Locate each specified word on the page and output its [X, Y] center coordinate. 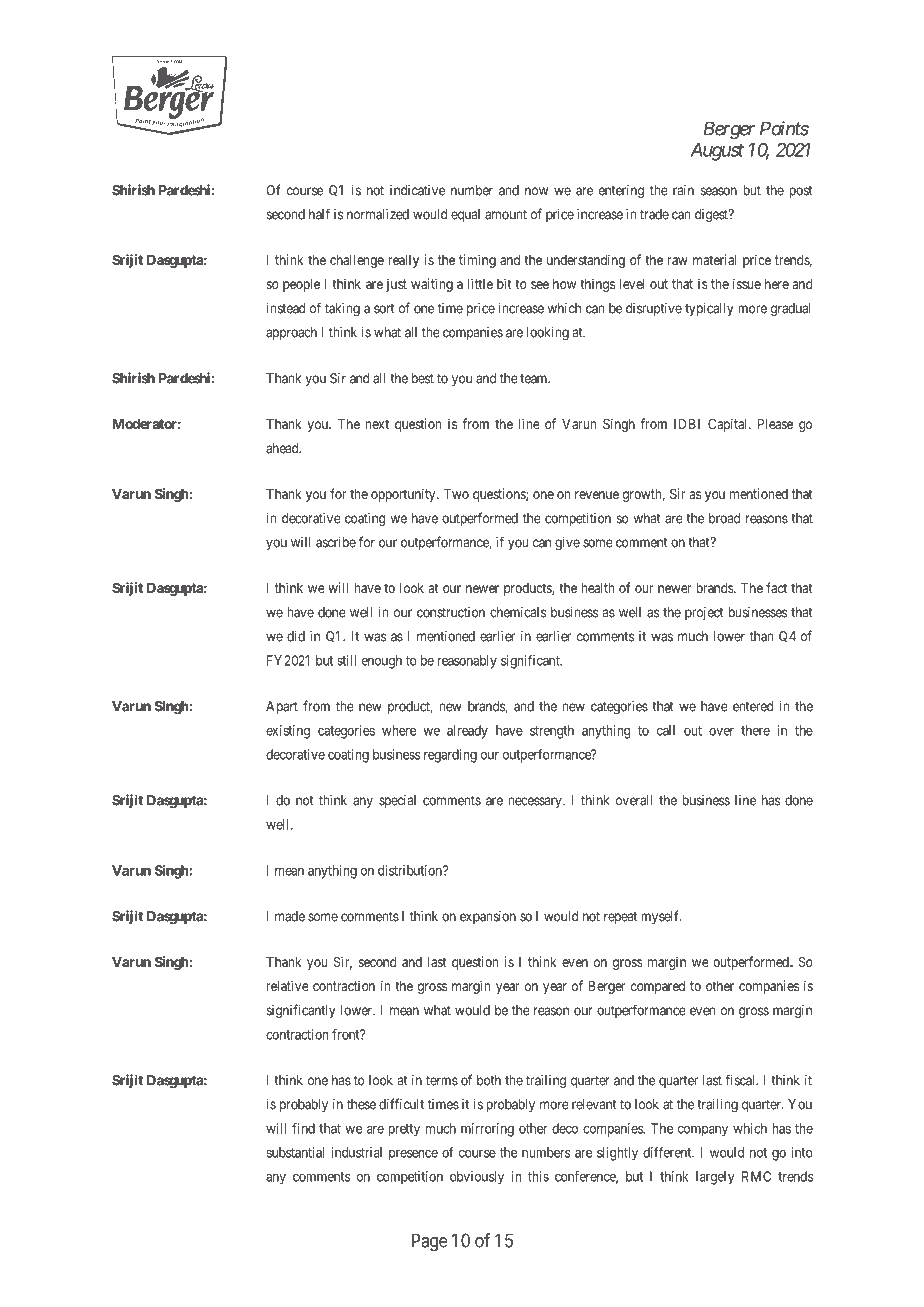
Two [456, 494]
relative [288, 985]
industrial [356, 1152]
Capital [729, 425]
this [538, 1176]
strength [552, 732]
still [346, 660]
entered [753, 706]
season [719, 191]
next [377, 424]
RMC [756, 1176]
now [536, 191]
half [319, 214]
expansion [488, 917]
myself [661, 917]
